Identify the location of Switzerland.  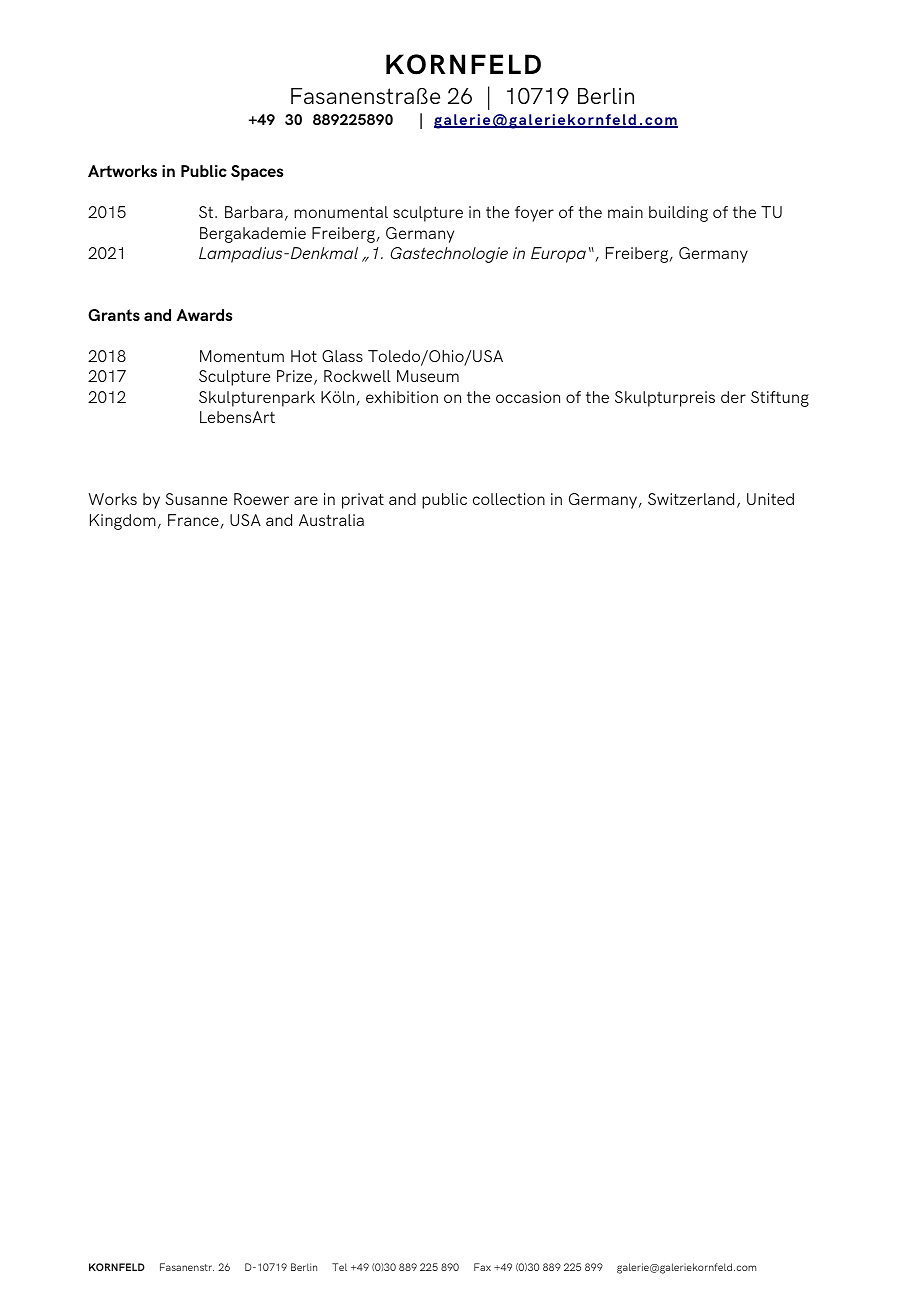
(691, 499).
